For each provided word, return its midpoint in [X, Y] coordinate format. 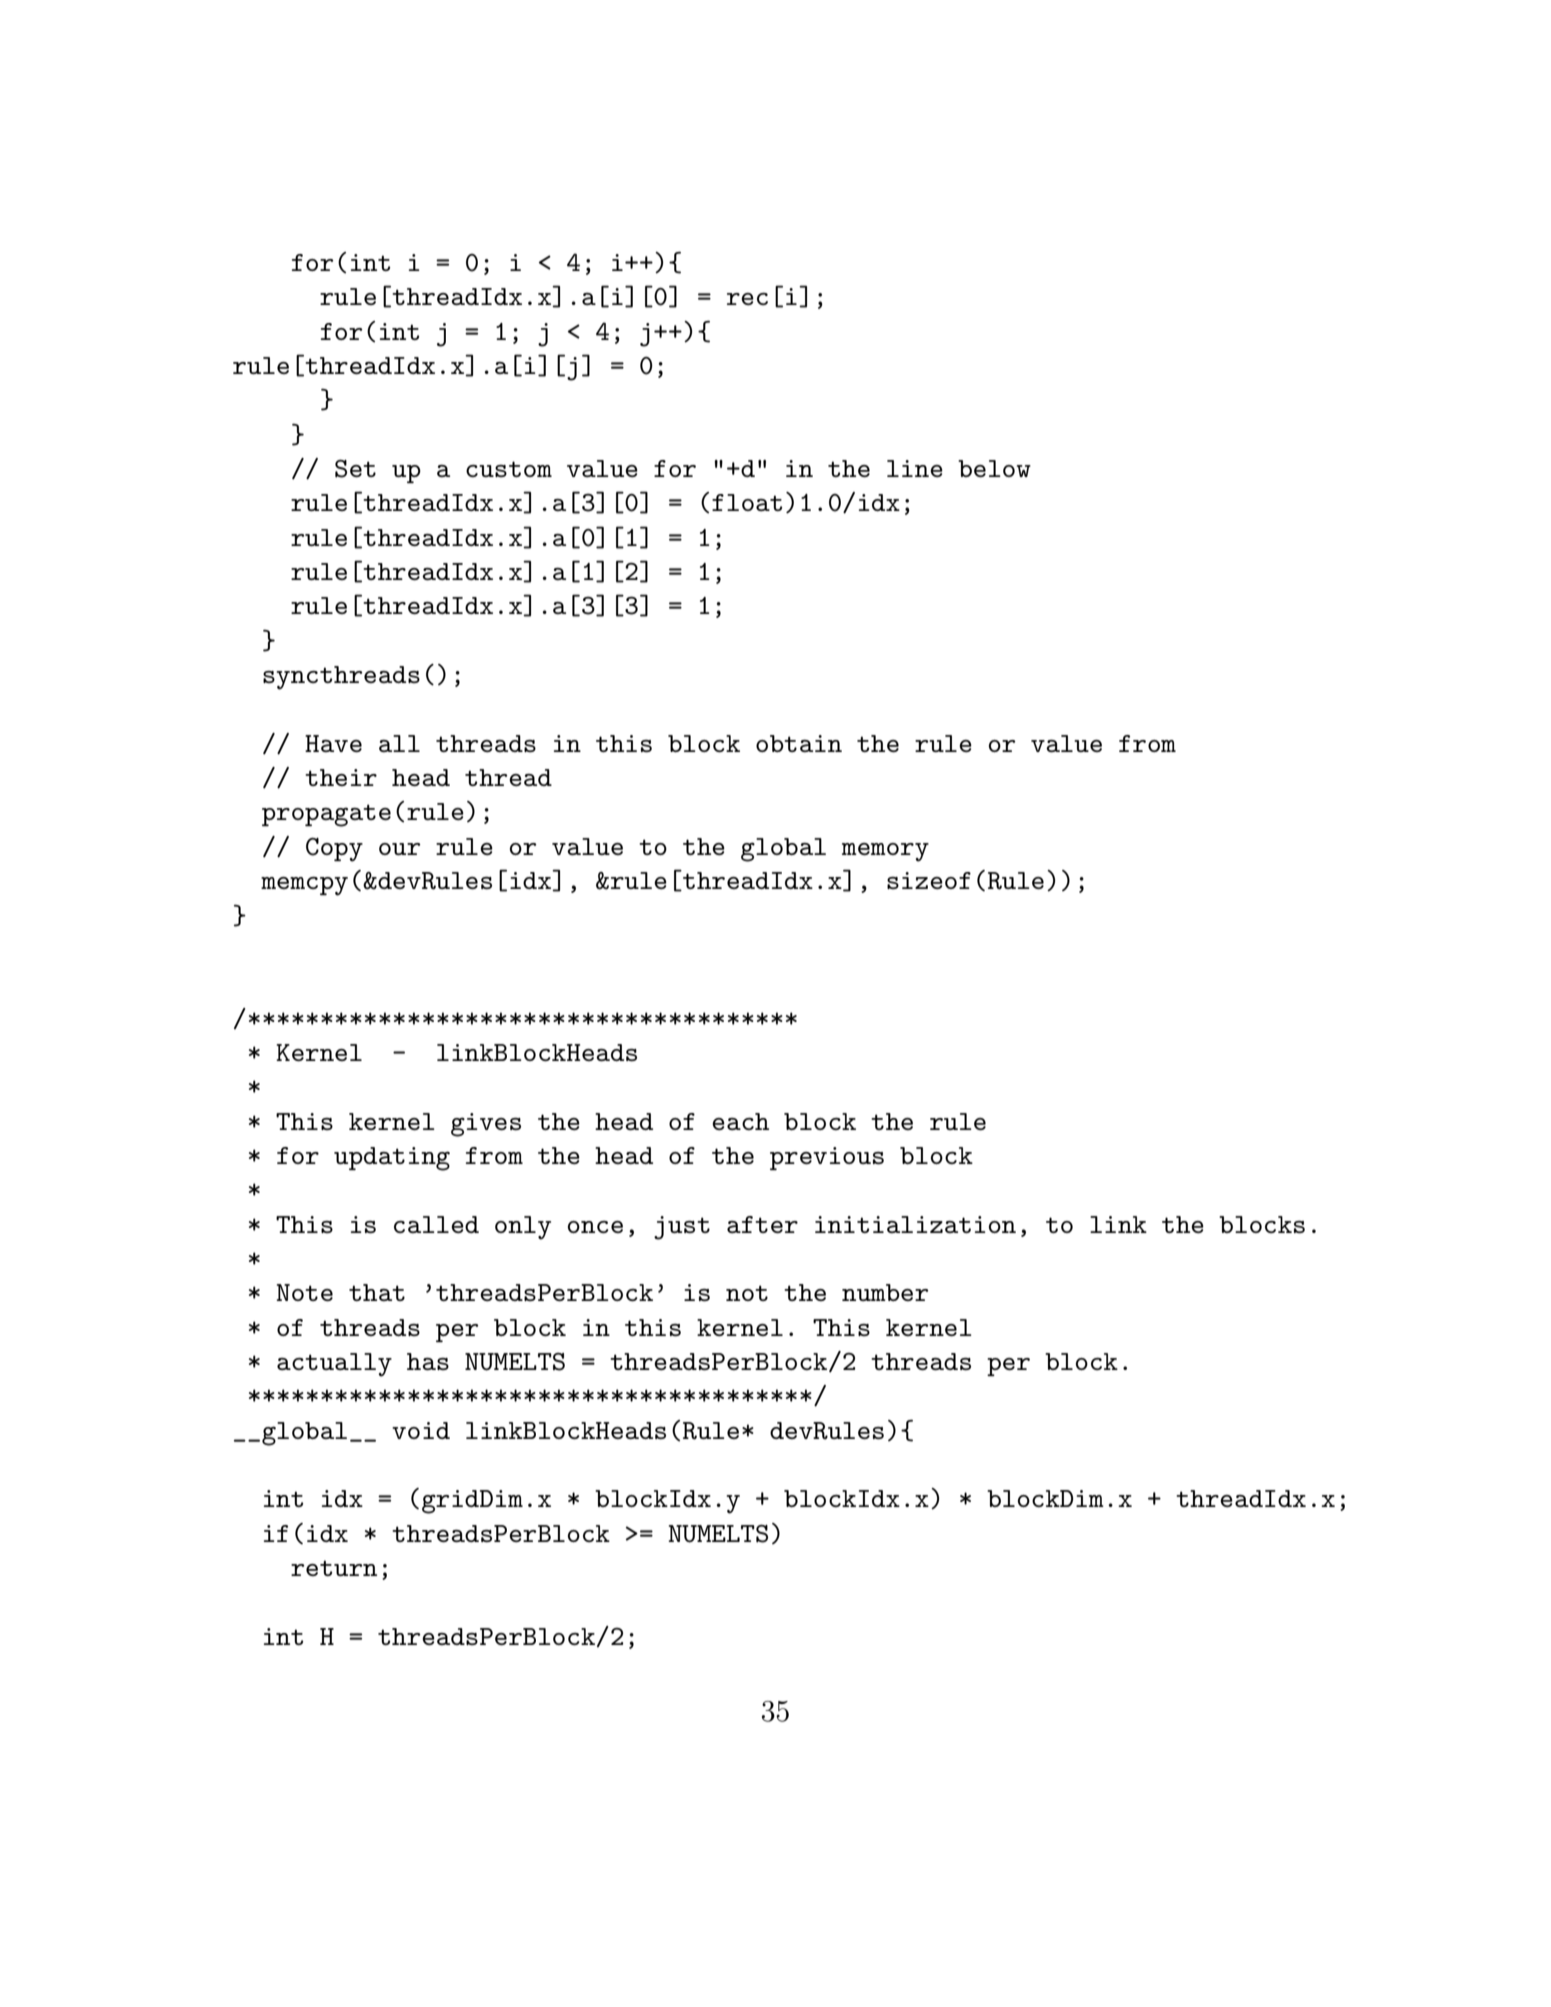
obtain [799, 743]
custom [509, 469]
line [915, 468]
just [682, 1228]
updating [392, 1159]
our [400, 849]
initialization [915, 1224]
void [421, 1430]
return [334, 1568]
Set [355, 469]
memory [885, 852]
